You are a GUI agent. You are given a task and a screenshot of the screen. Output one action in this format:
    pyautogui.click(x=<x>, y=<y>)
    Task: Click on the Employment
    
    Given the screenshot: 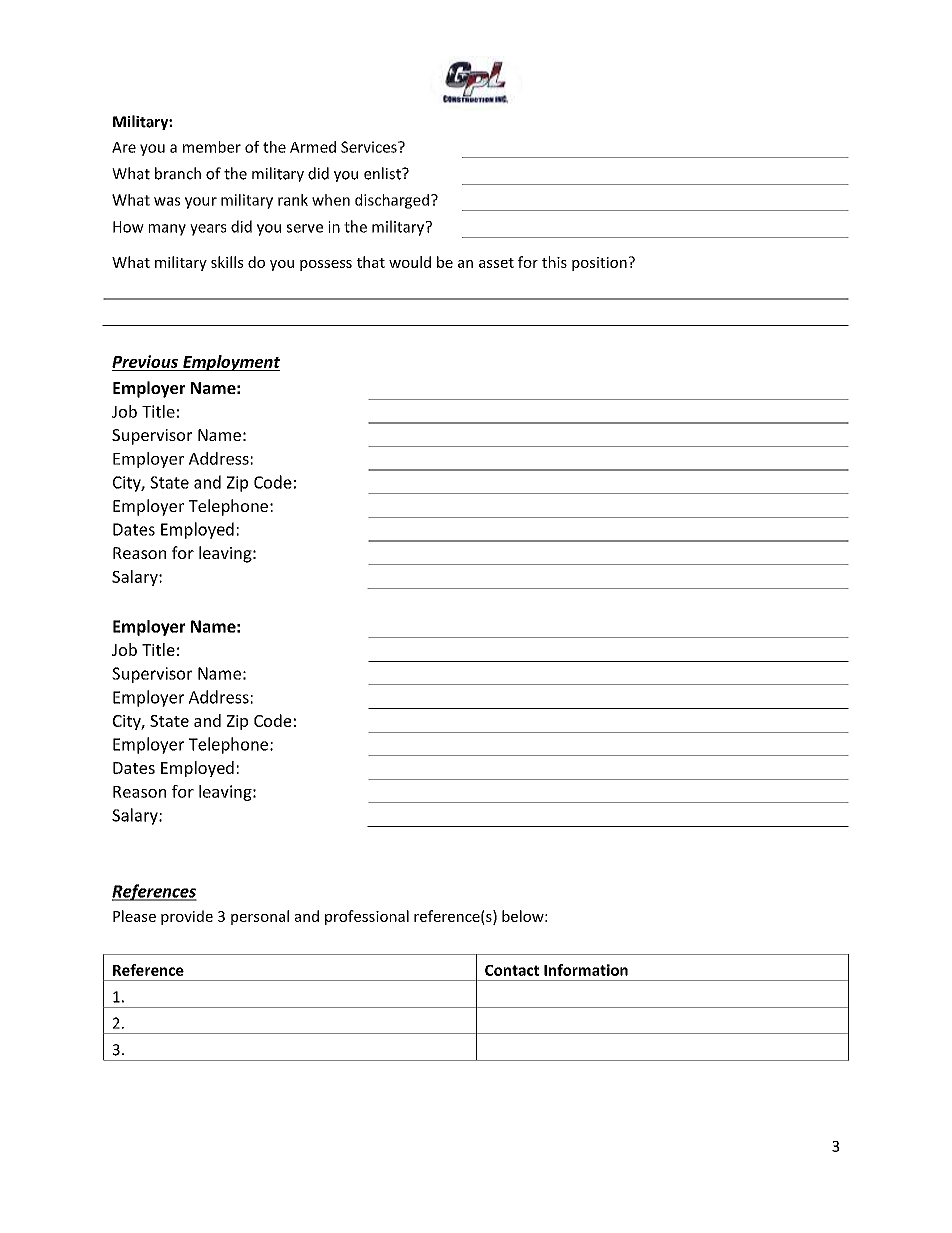 What is the action you would take?
    pyautogui.click(x=230, y=363)
